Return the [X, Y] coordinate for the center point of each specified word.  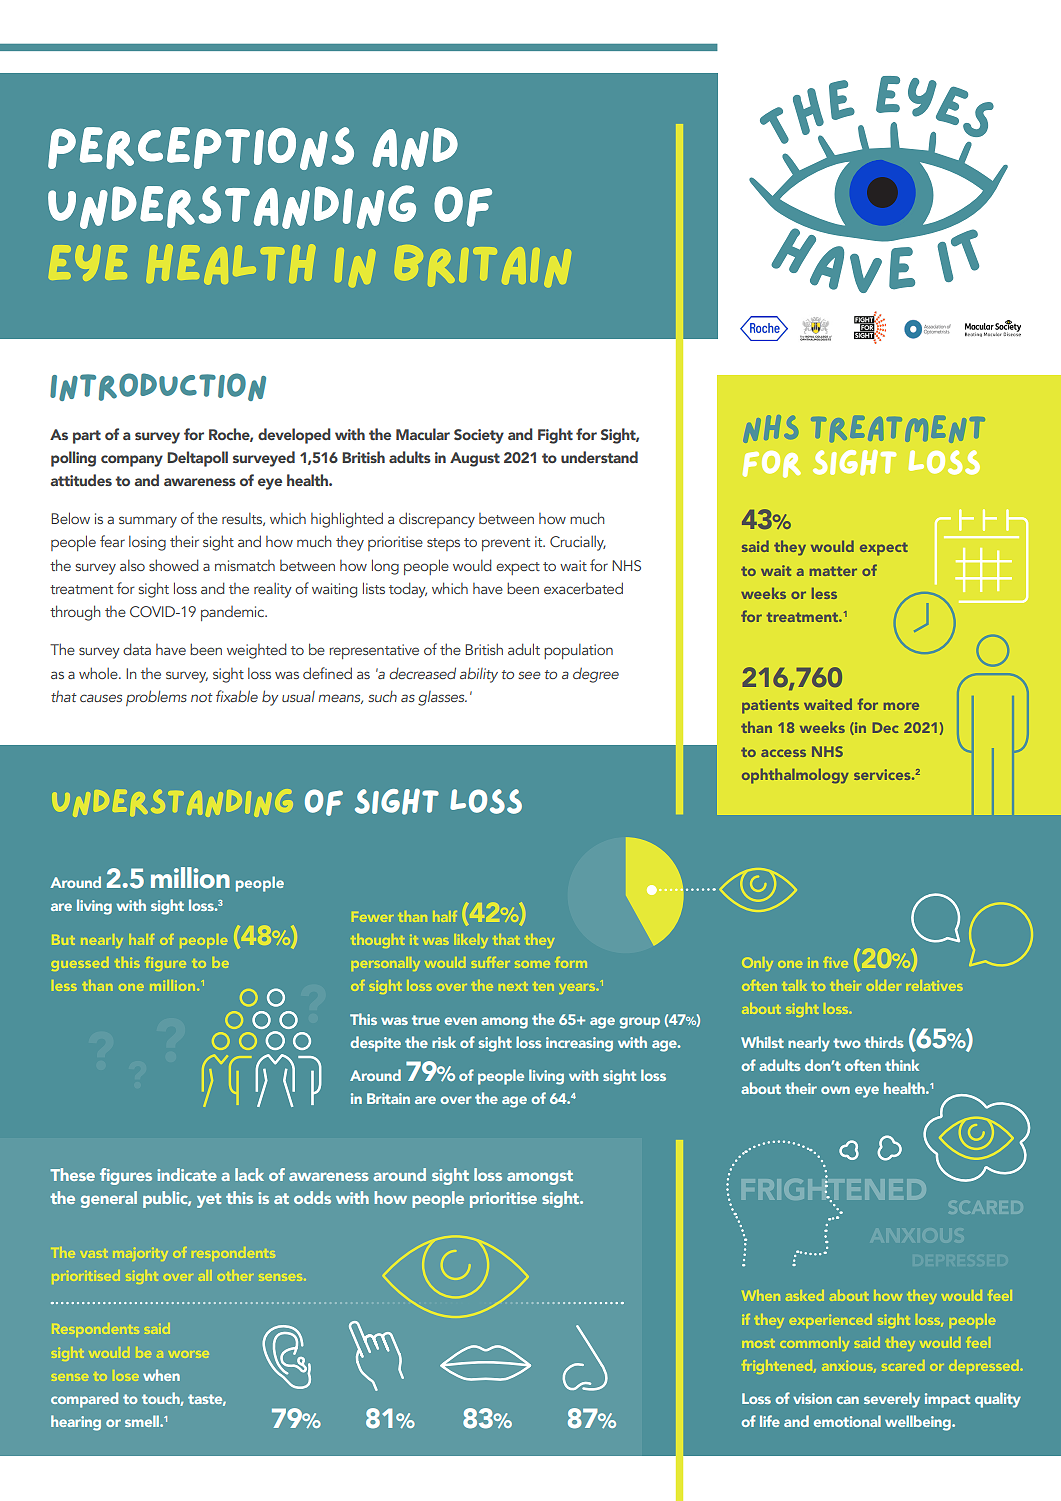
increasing [579, 1044]
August [475, 459]
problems [156, 698]
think [902, 1065]
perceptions [201, 148]
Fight [555, 436]
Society [479, 436]
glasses [442, 698]
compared [84, 1400]
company [132, 461]
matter [833, 571]
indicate [187, 1174]
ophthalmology [795, 776]
